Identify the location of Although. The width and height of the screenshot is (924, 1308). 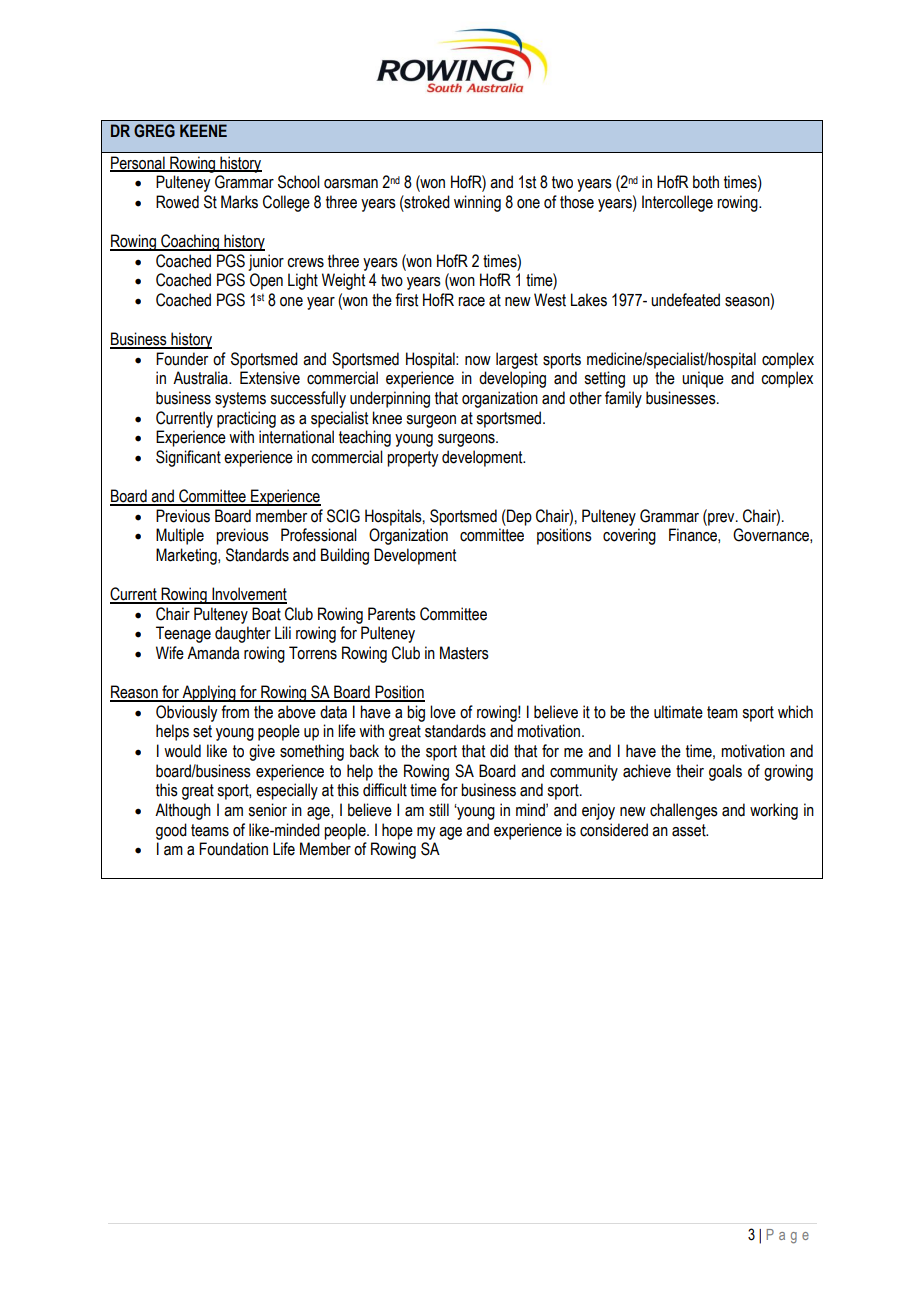
(183, 811).
